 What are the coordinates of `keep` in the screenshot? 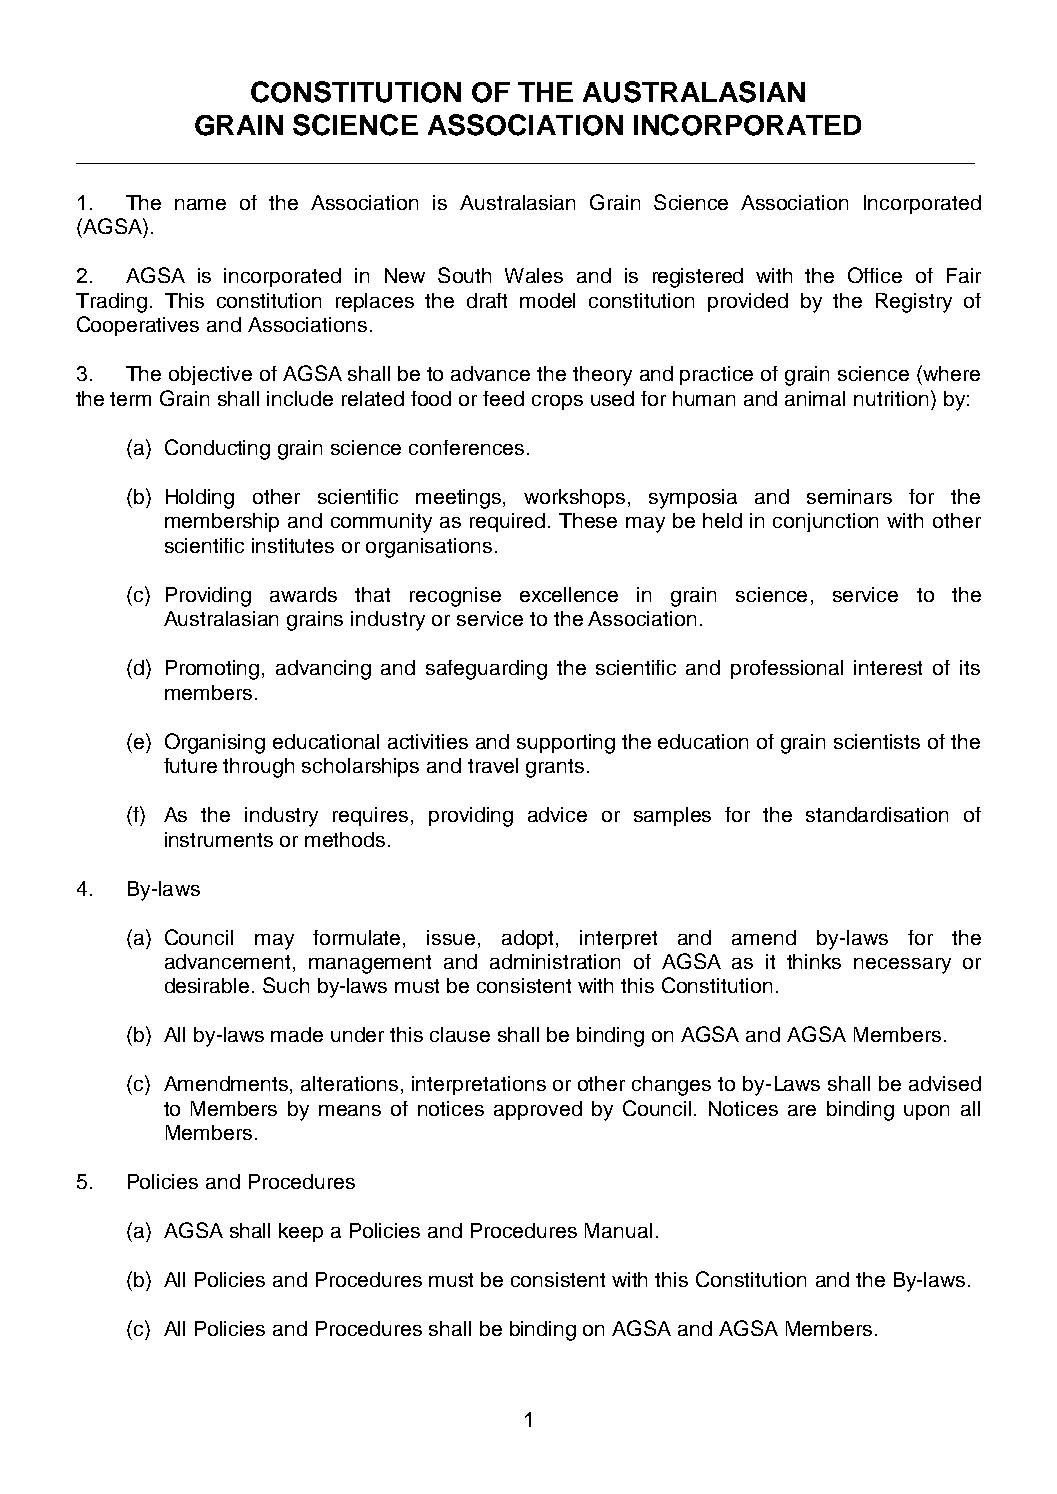 It's located at (301, 1232).
